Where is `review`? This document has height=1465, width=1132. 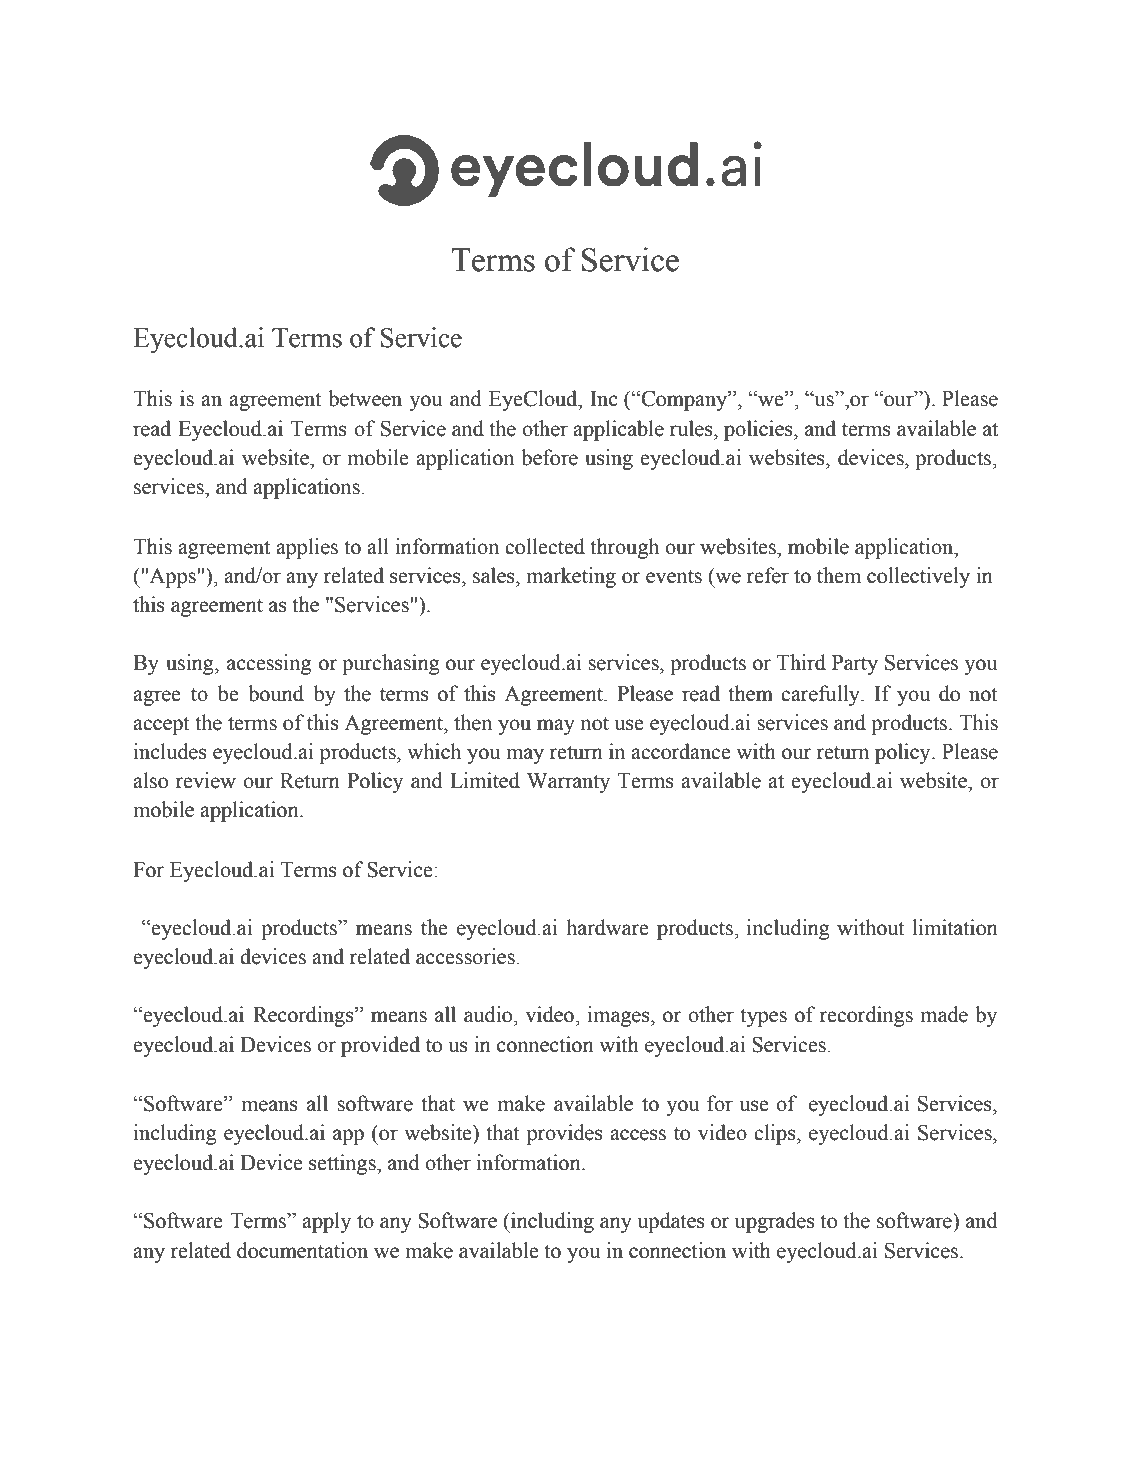
review is located at coordinates (206, 780).
